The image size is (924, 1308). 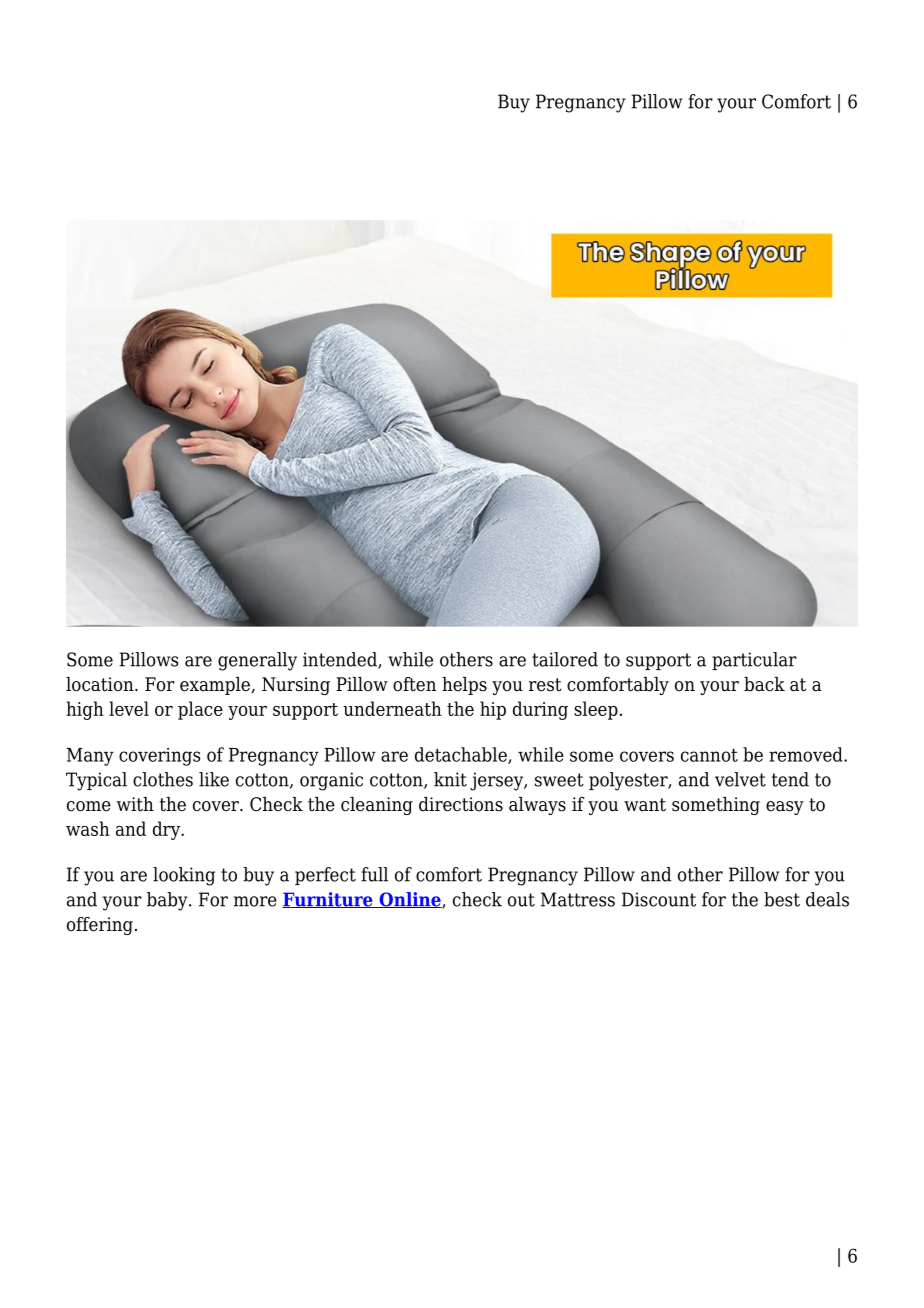 I want to click on dry, so click(x=168, y=830).
